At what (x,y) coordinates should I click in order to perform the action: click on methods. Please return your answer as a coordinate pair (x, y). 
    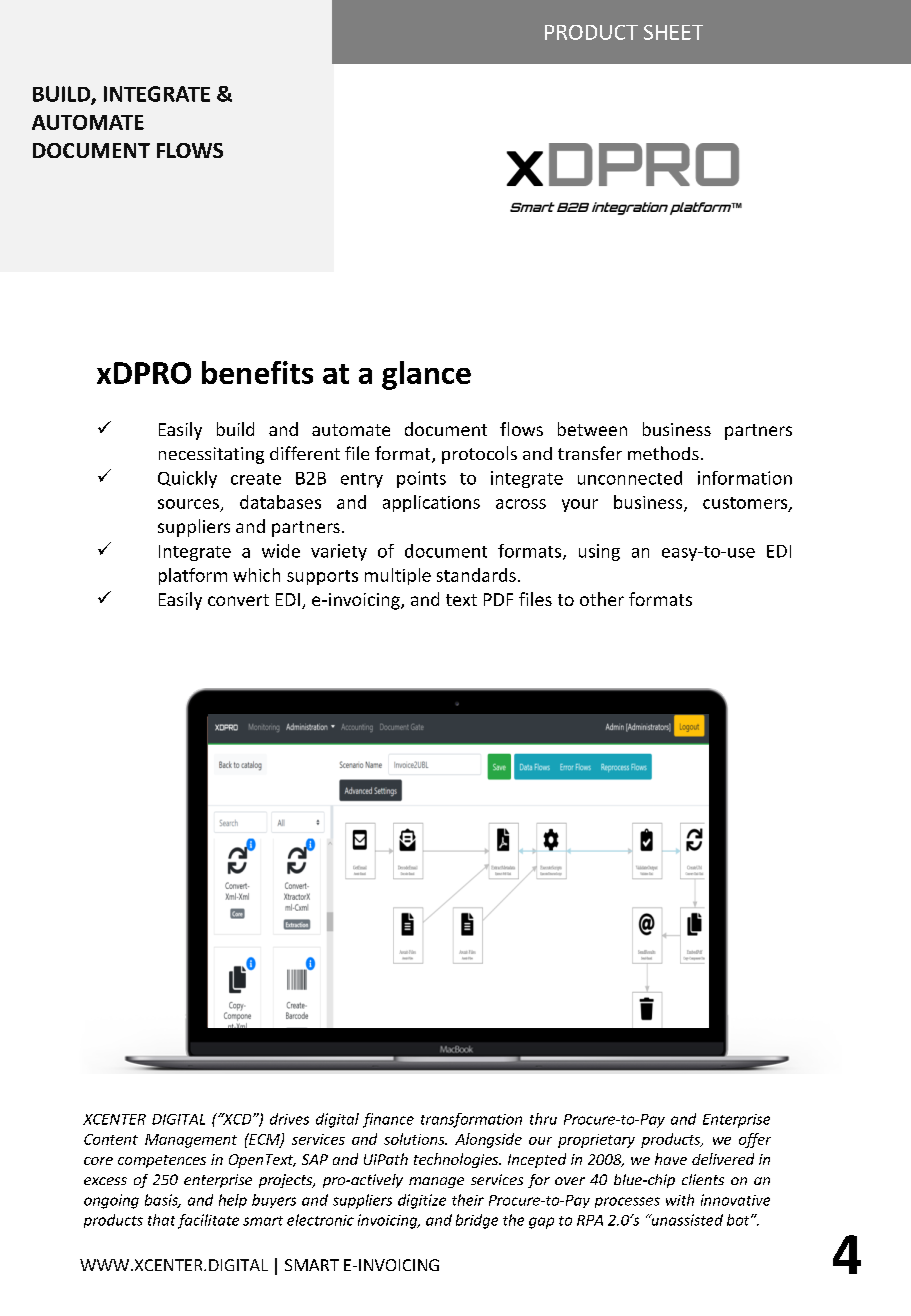
    Looking at the image, I should click on (663, 453).
